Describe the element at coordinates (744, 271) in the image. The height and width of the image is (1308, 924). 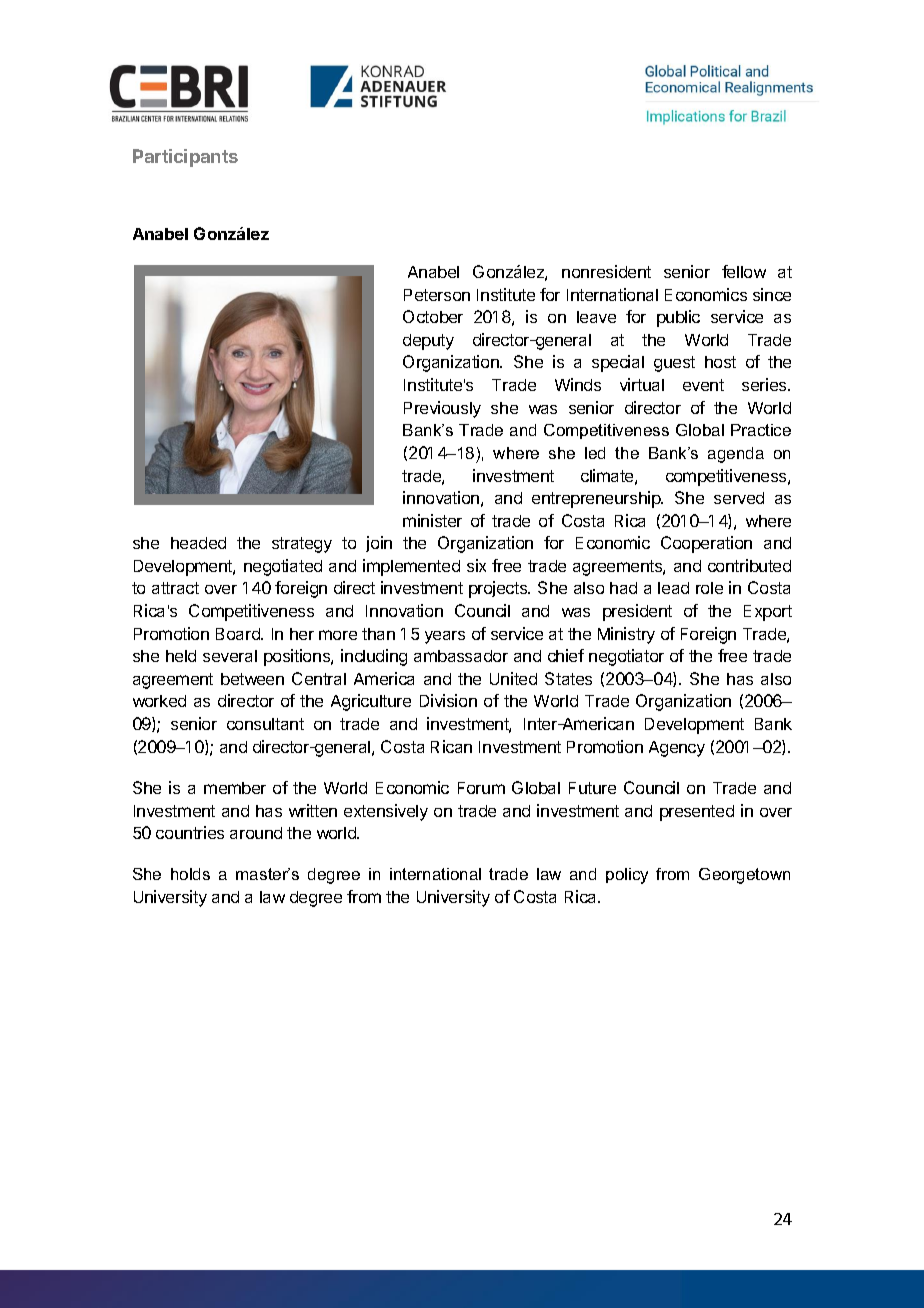
I see `fellow` at that location.
